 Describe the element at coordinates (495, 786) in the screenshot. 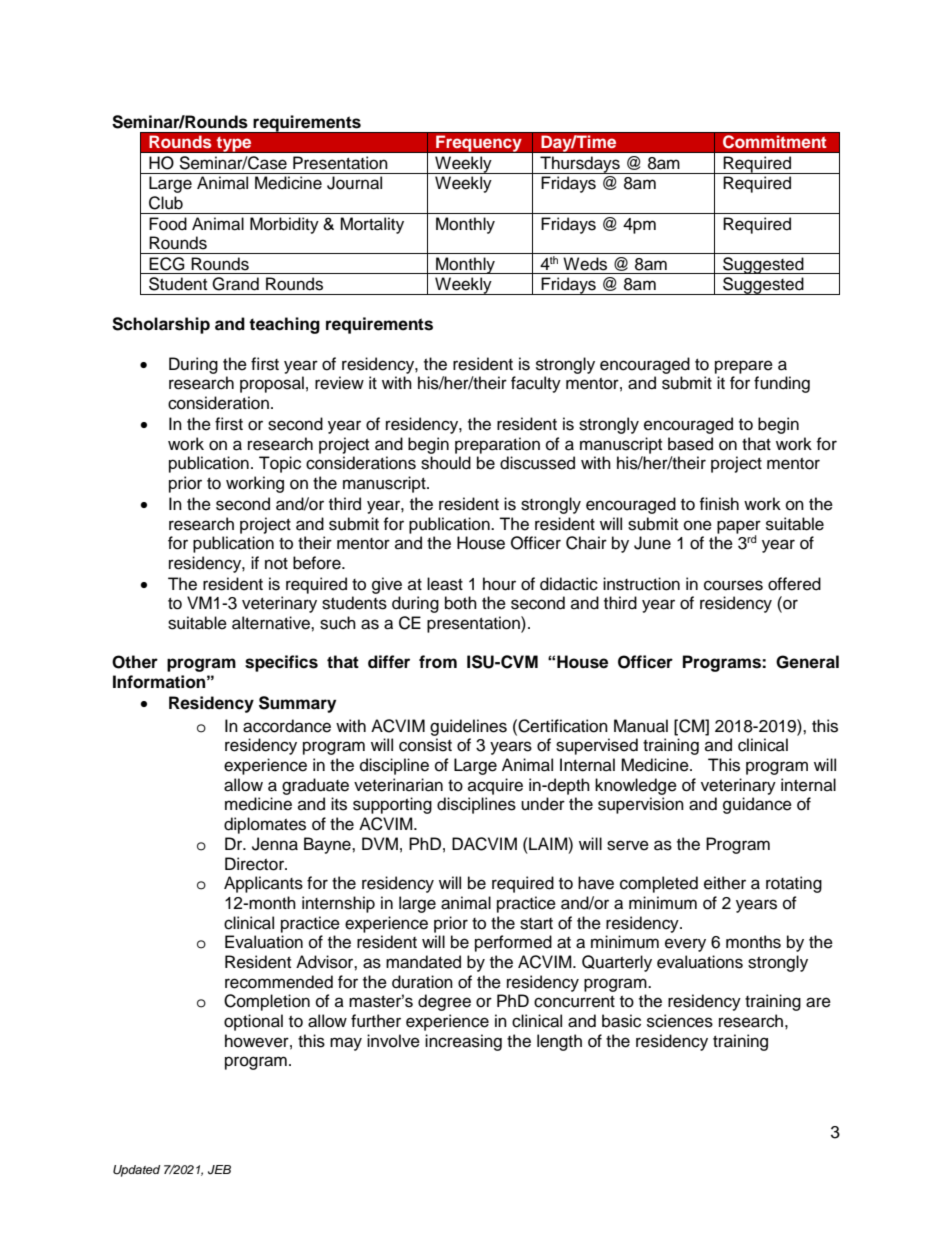

I see `acquire` at that location.
